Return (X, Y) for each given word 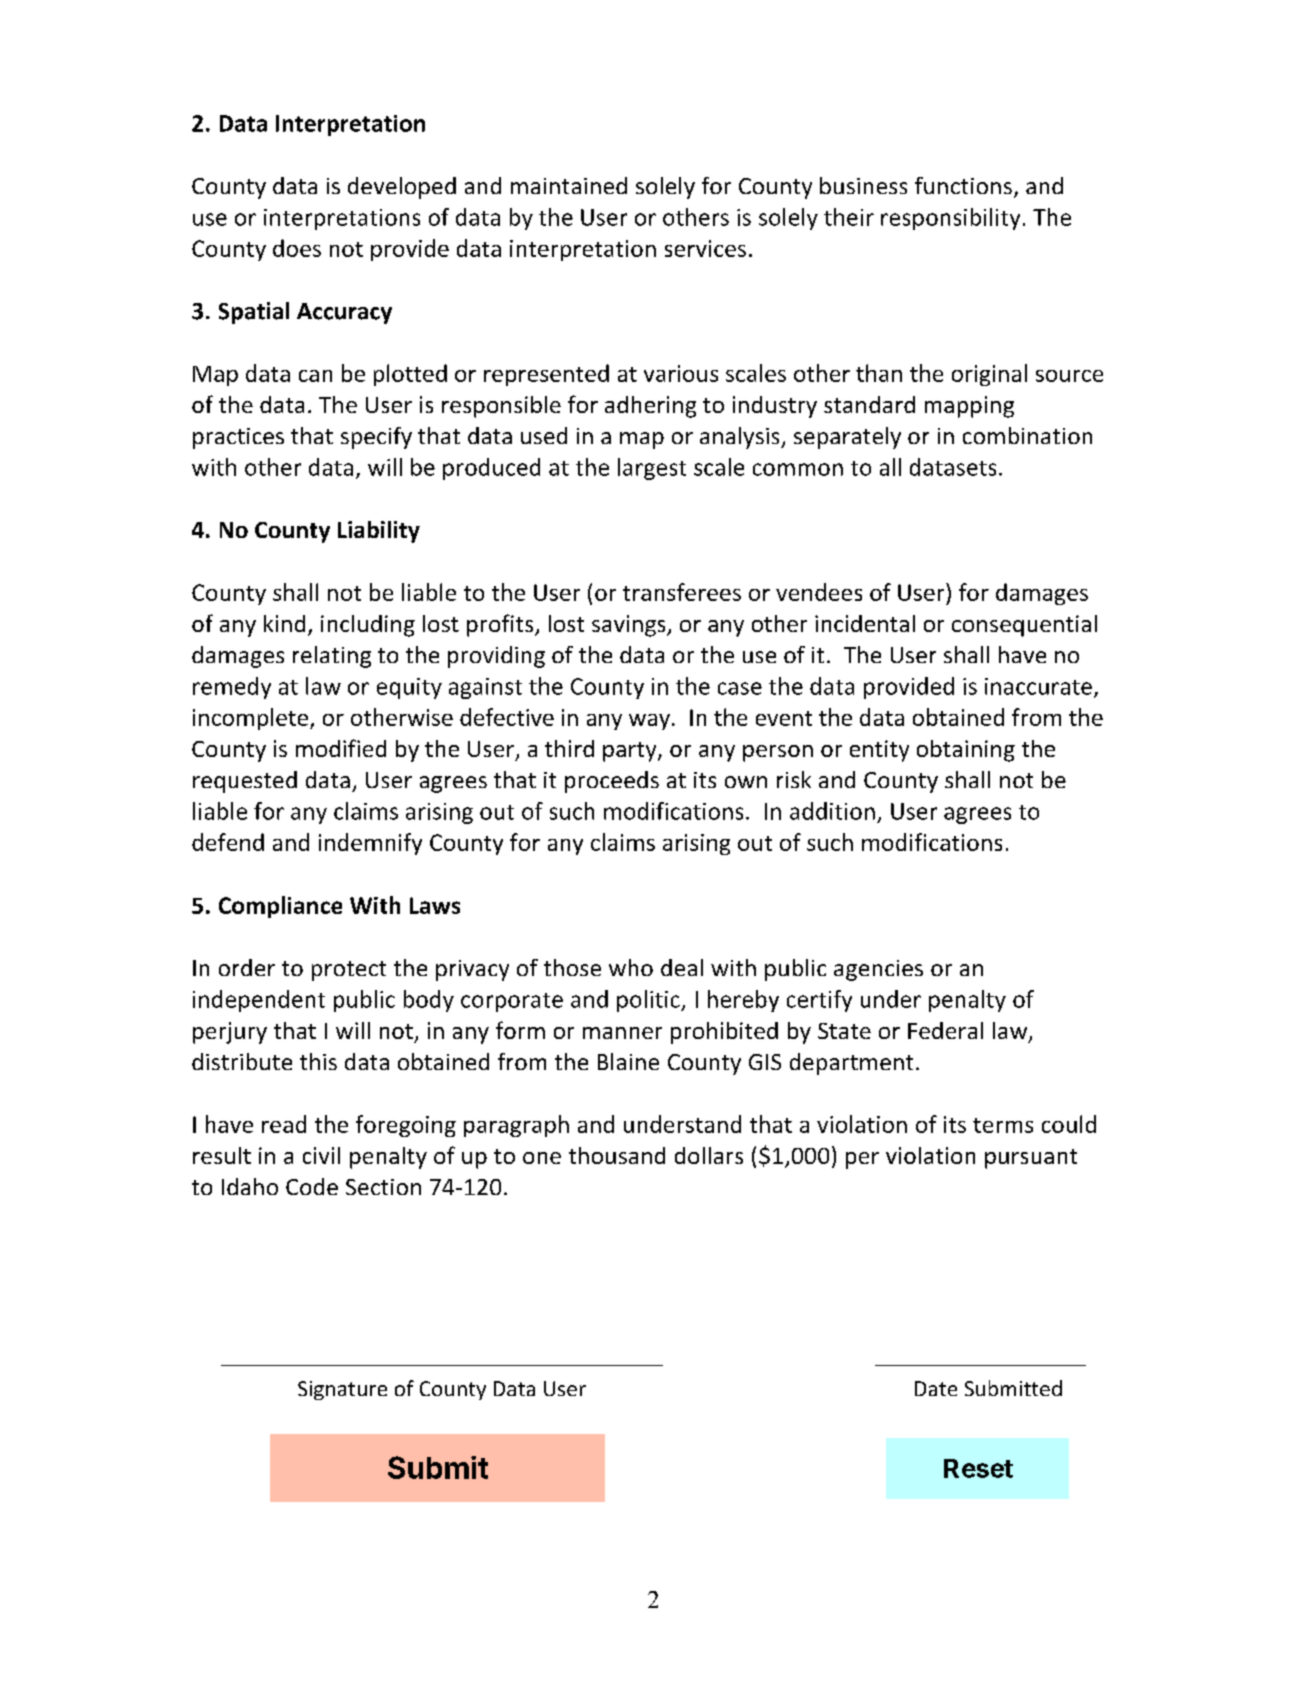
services (705, 248)
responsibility (950, 219)
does (297, 248)
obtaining (966, 751)
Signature (342, 1390)
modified (341, 748)
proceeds (612, 782)
